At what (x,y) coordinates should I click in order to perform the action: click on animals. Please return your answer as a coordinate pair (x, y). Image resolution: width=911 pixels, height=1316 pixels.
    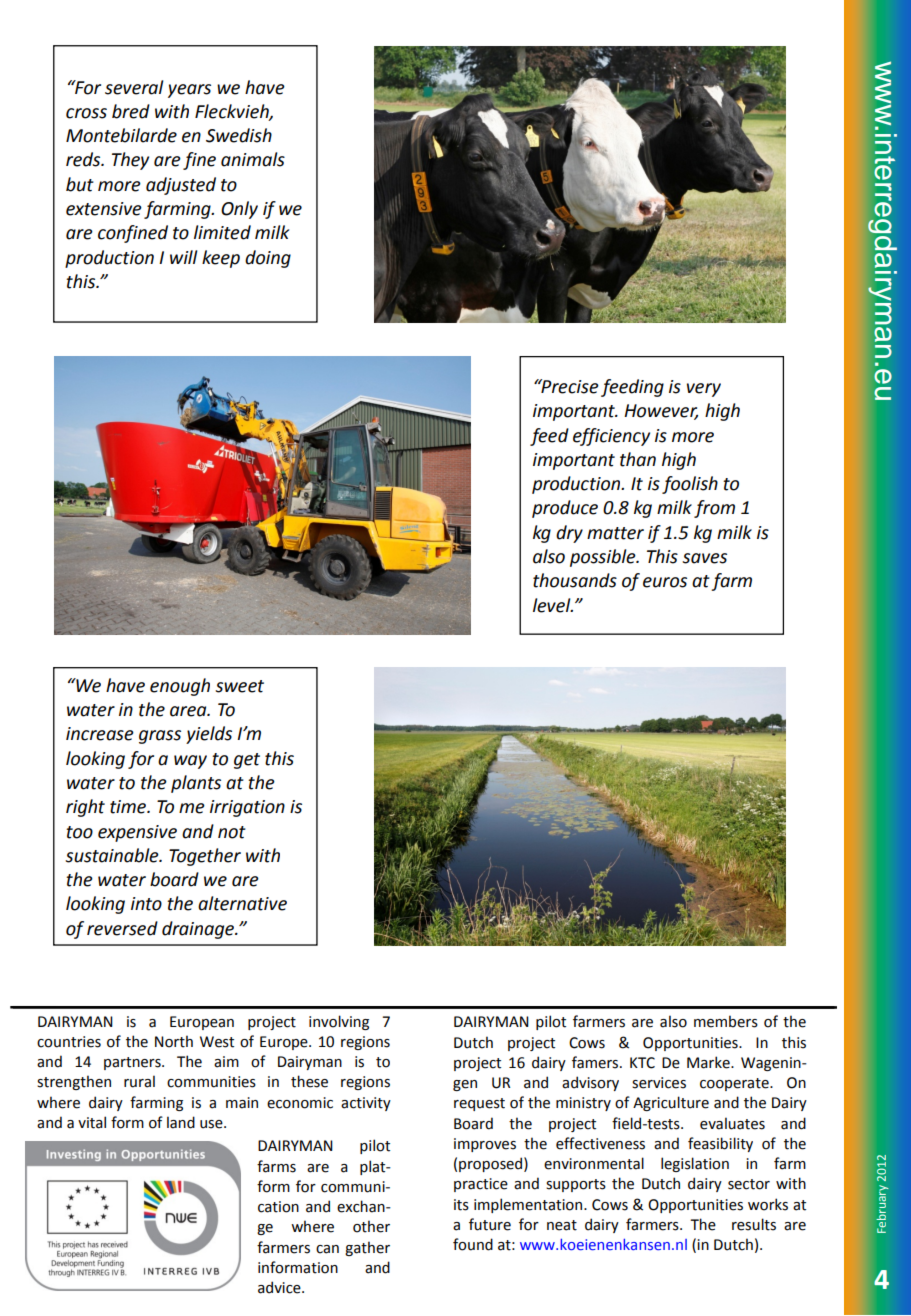
    Looking at the image, I should click on (253, 159).
